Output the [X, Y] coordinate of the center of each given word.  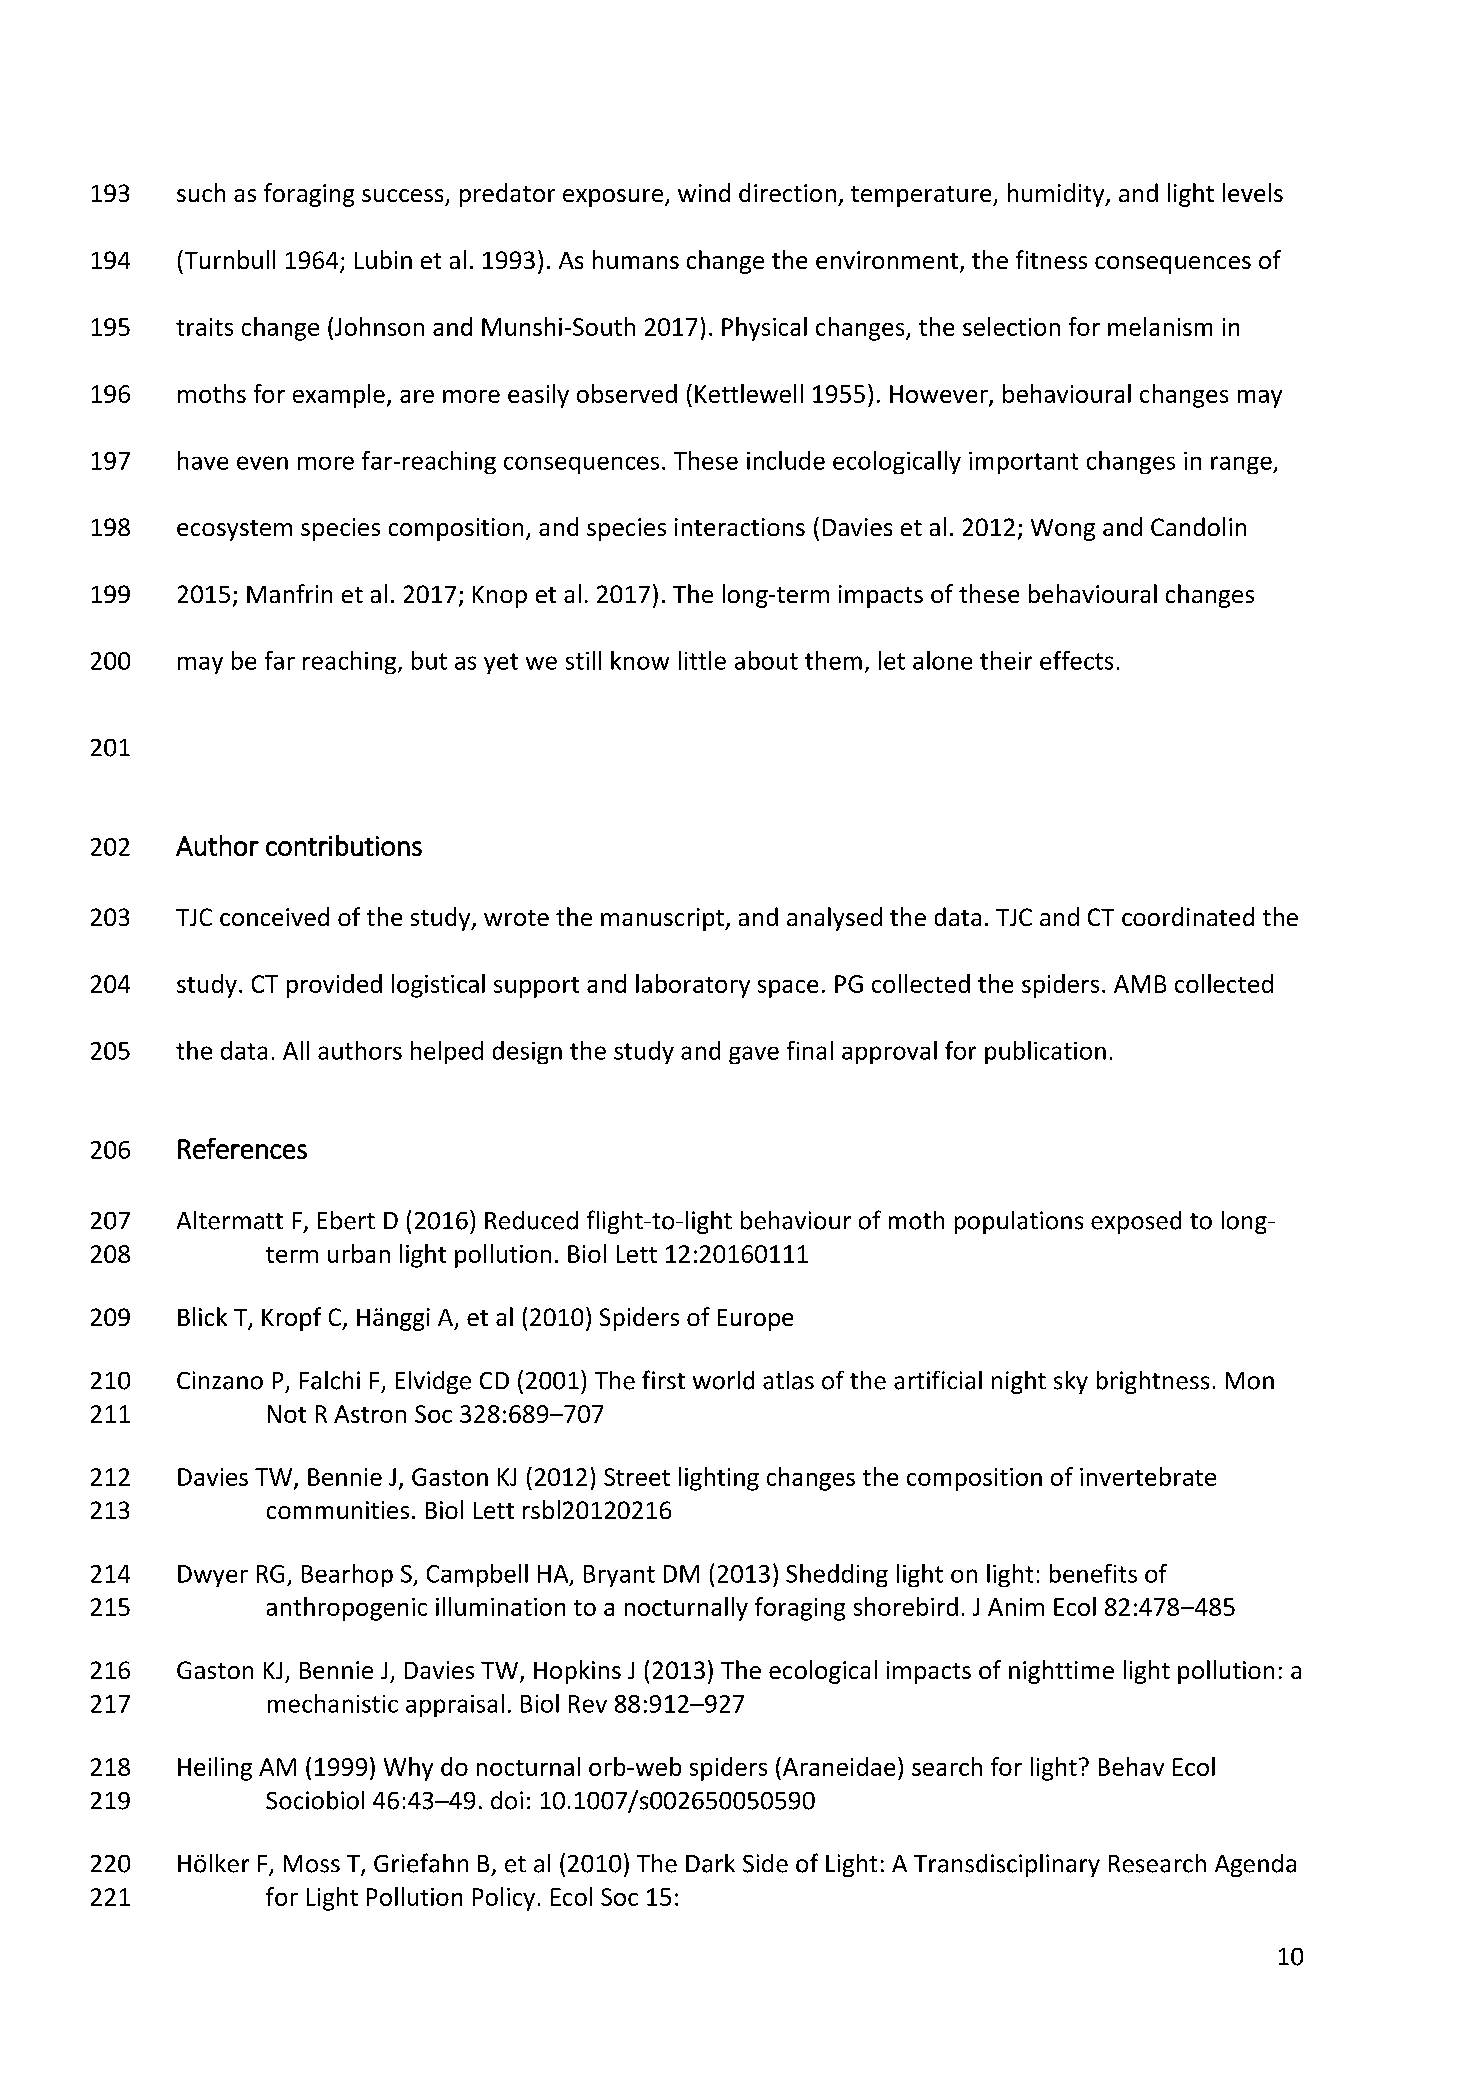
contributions [344, 845]
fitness [1051, 259]
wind [704, 192]
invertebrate [1148, 1476]
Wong [1063, 530]
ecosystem [234, 530]
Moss [312, 1864]
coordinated [1188, 916]
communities [338, 1510]
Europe [755, 1320]
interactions [740, 527]
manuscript [663, 919]
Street [637, 1477]
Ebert [346, 1220]
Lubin [383, 259]
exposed [1136, 1222]
